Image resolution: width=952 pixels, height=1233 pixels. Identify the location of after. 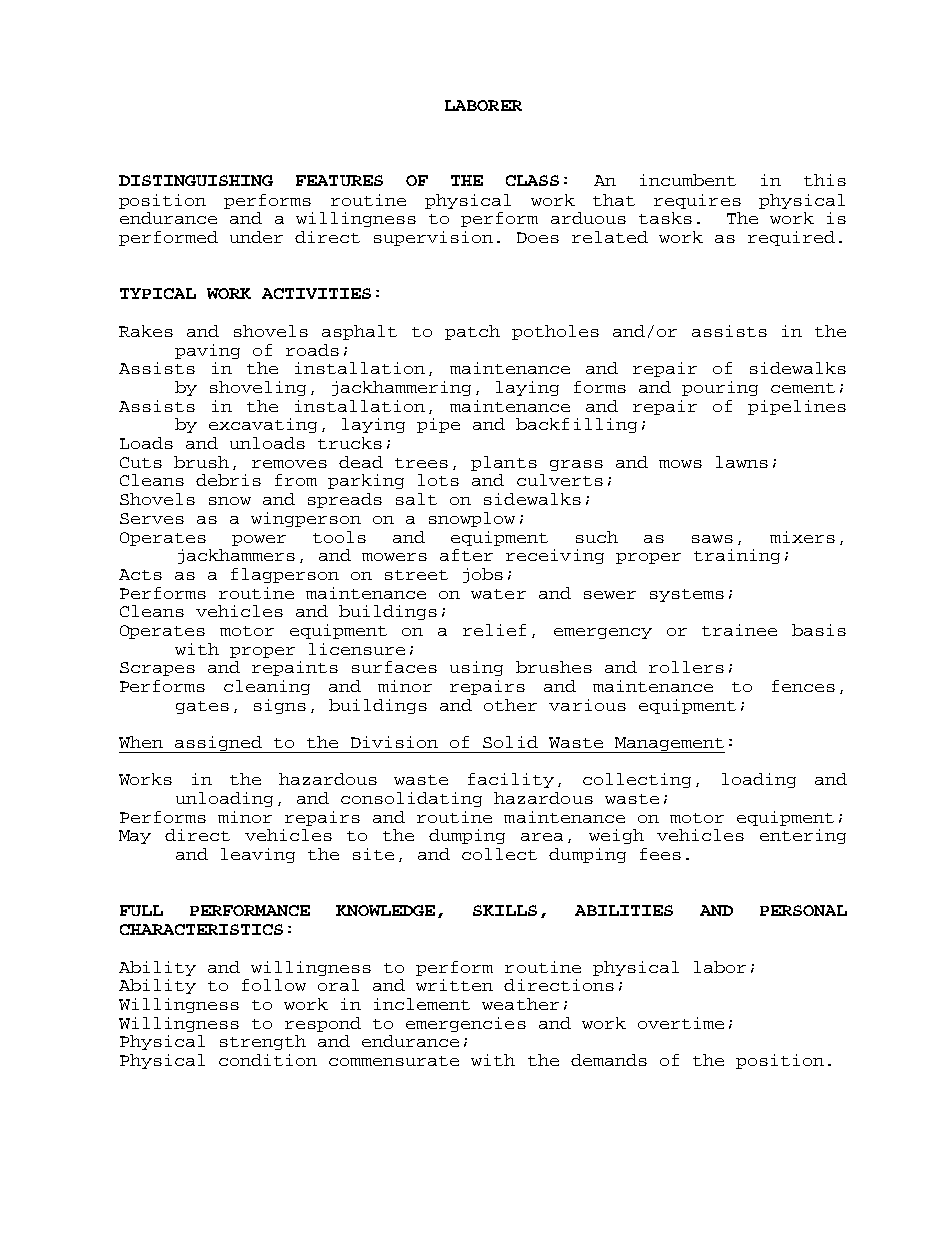
(466, 555).
